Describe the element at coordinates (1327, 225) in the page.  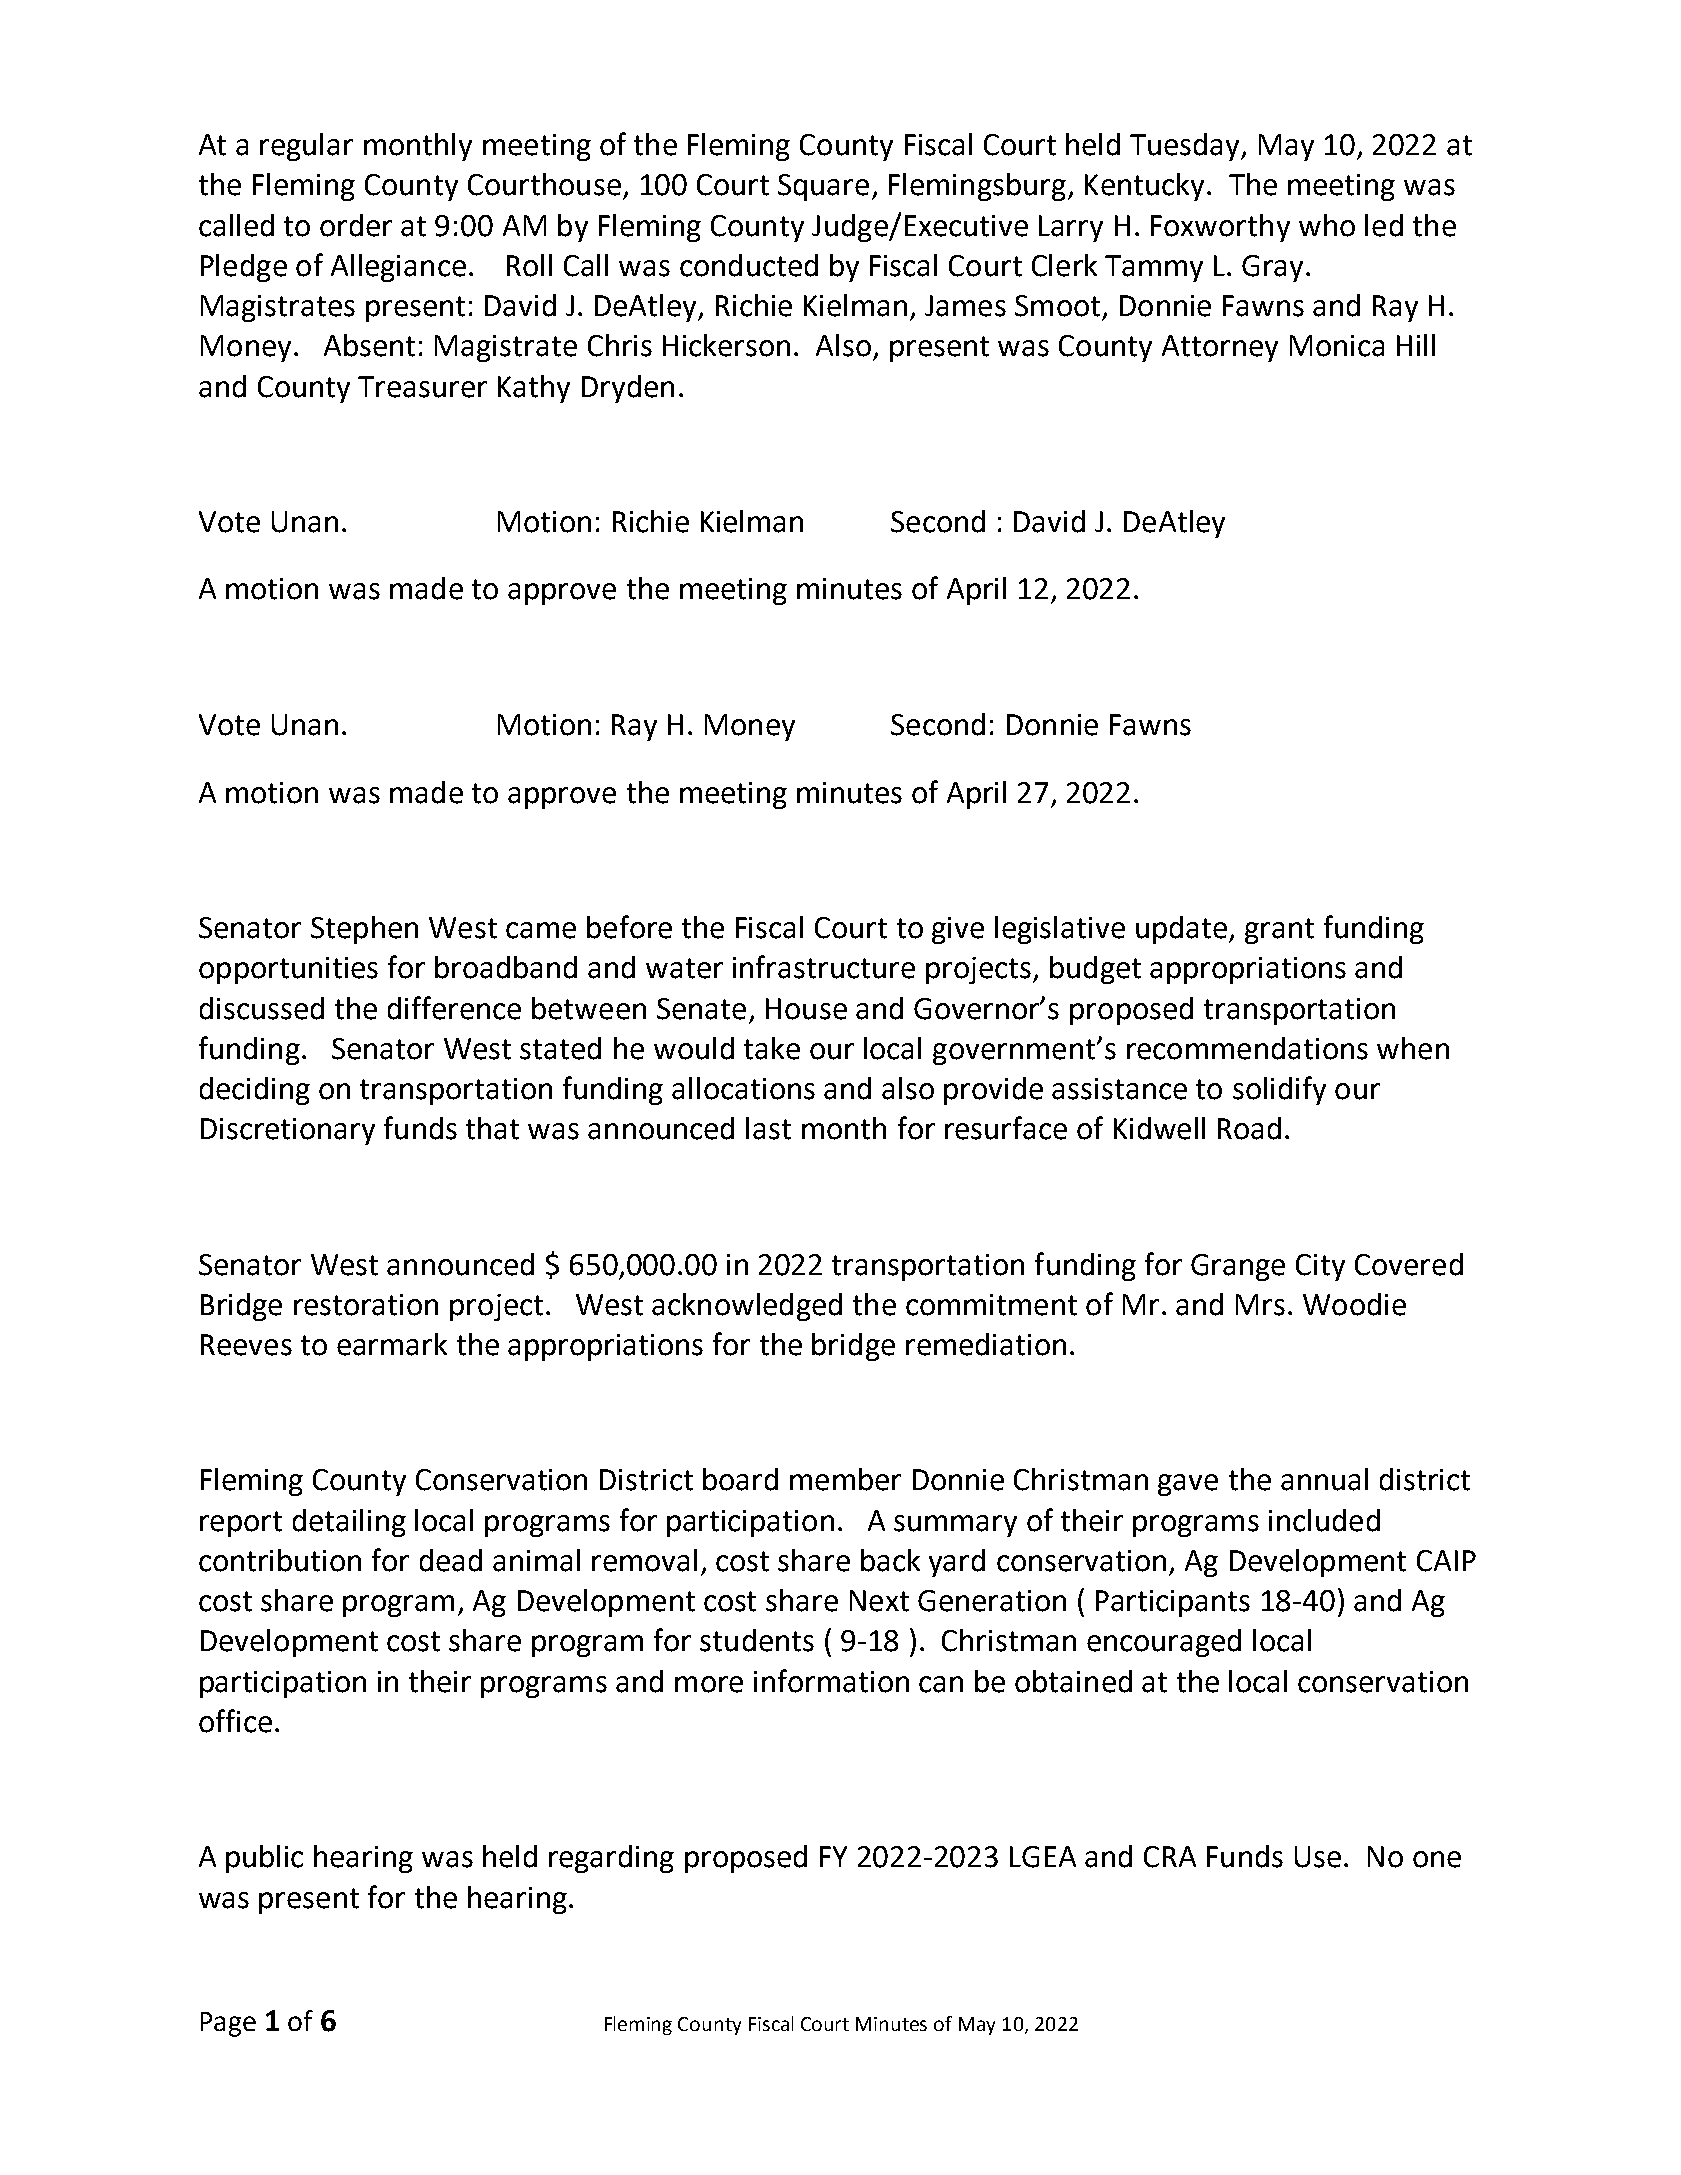
I see `who` at that location.
